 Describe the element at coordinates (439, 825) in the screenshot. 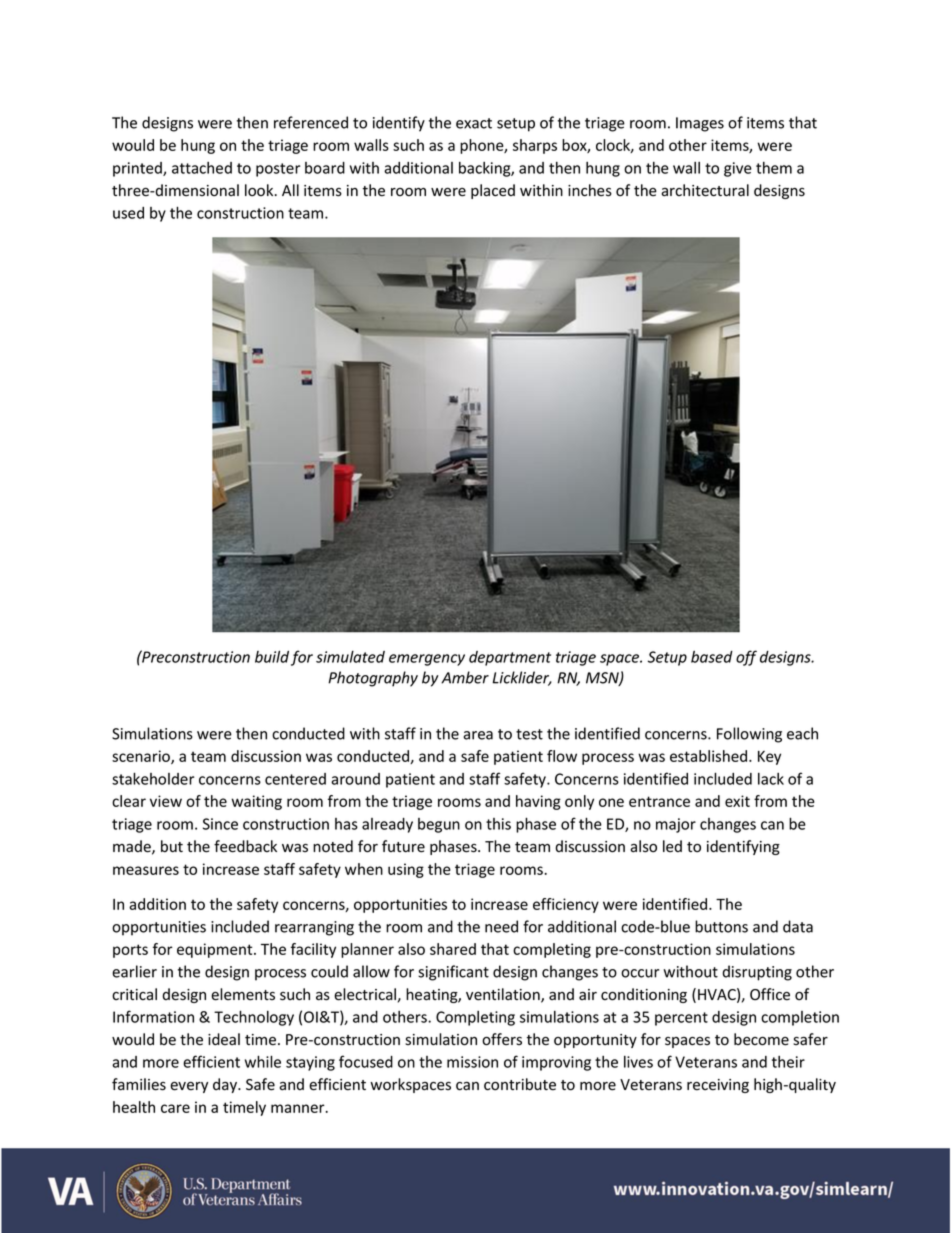

I see `begun` at that location.
